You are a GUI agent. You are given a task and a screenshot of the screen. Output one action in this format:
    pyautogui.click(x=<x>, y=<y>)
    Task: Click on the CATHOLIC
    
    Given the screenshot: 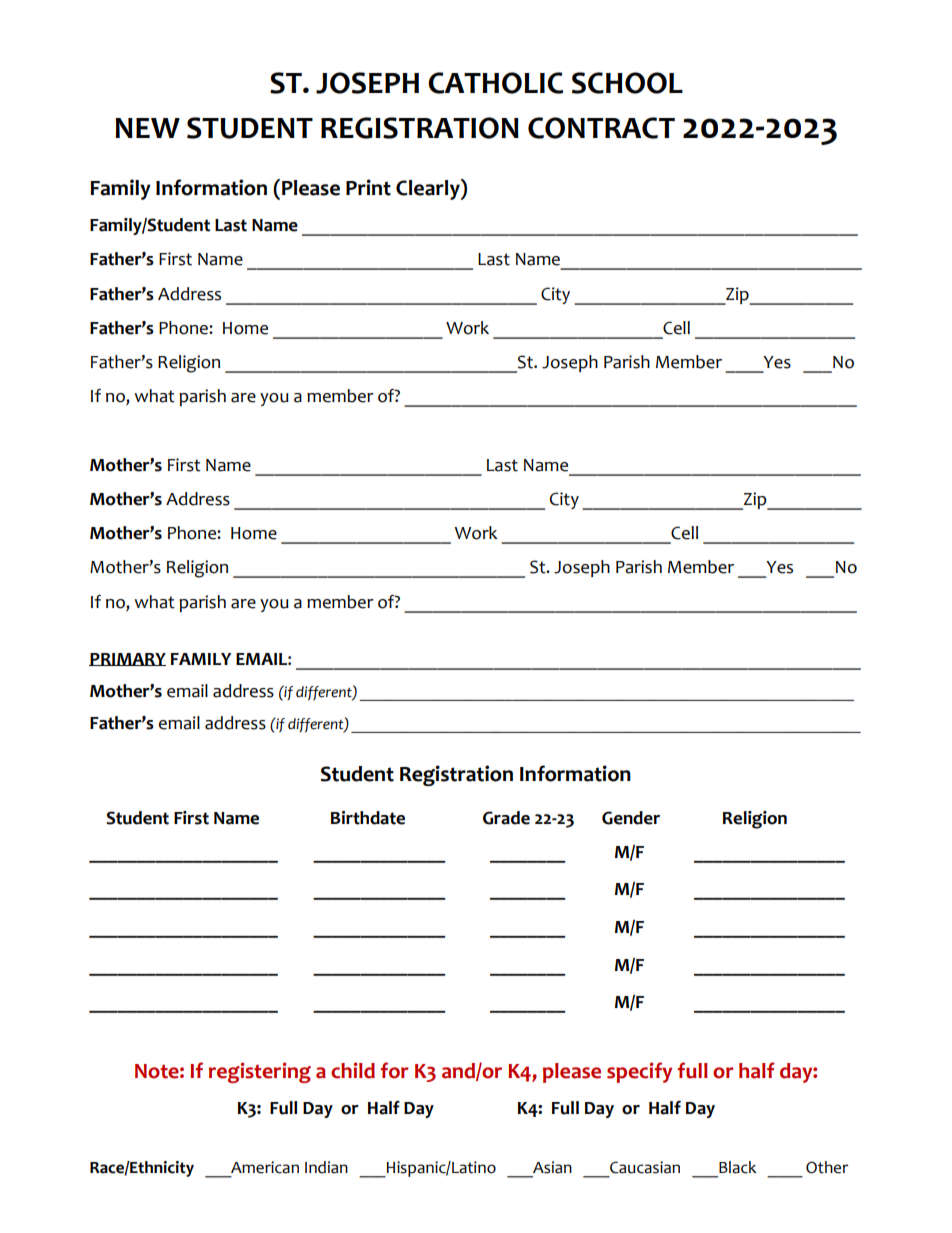 What is the action you would take?
    pyautogui.click(x=495, y=83)
